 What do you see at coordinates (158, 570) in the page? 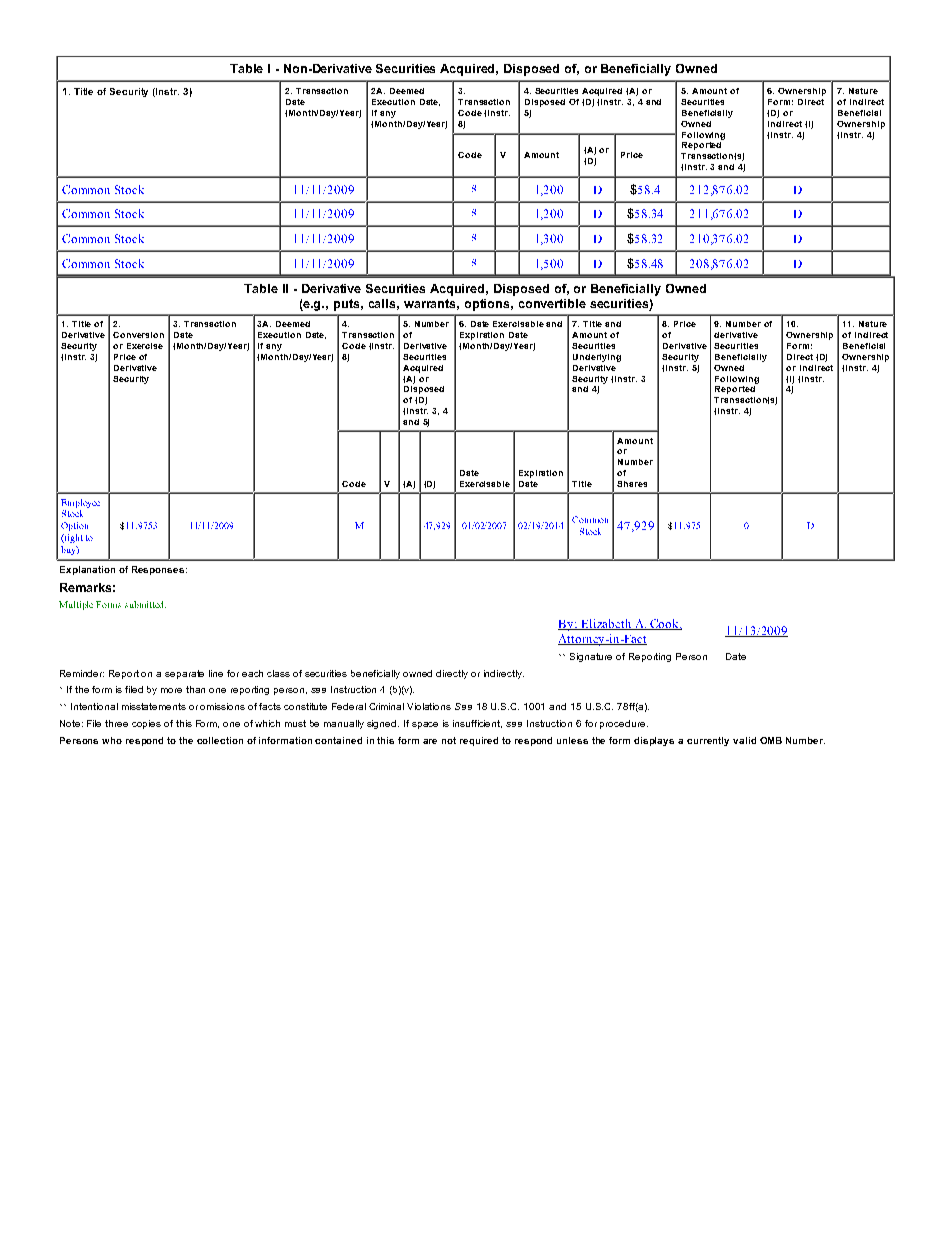
I see `Responses` at bounding box center [158, 570].
